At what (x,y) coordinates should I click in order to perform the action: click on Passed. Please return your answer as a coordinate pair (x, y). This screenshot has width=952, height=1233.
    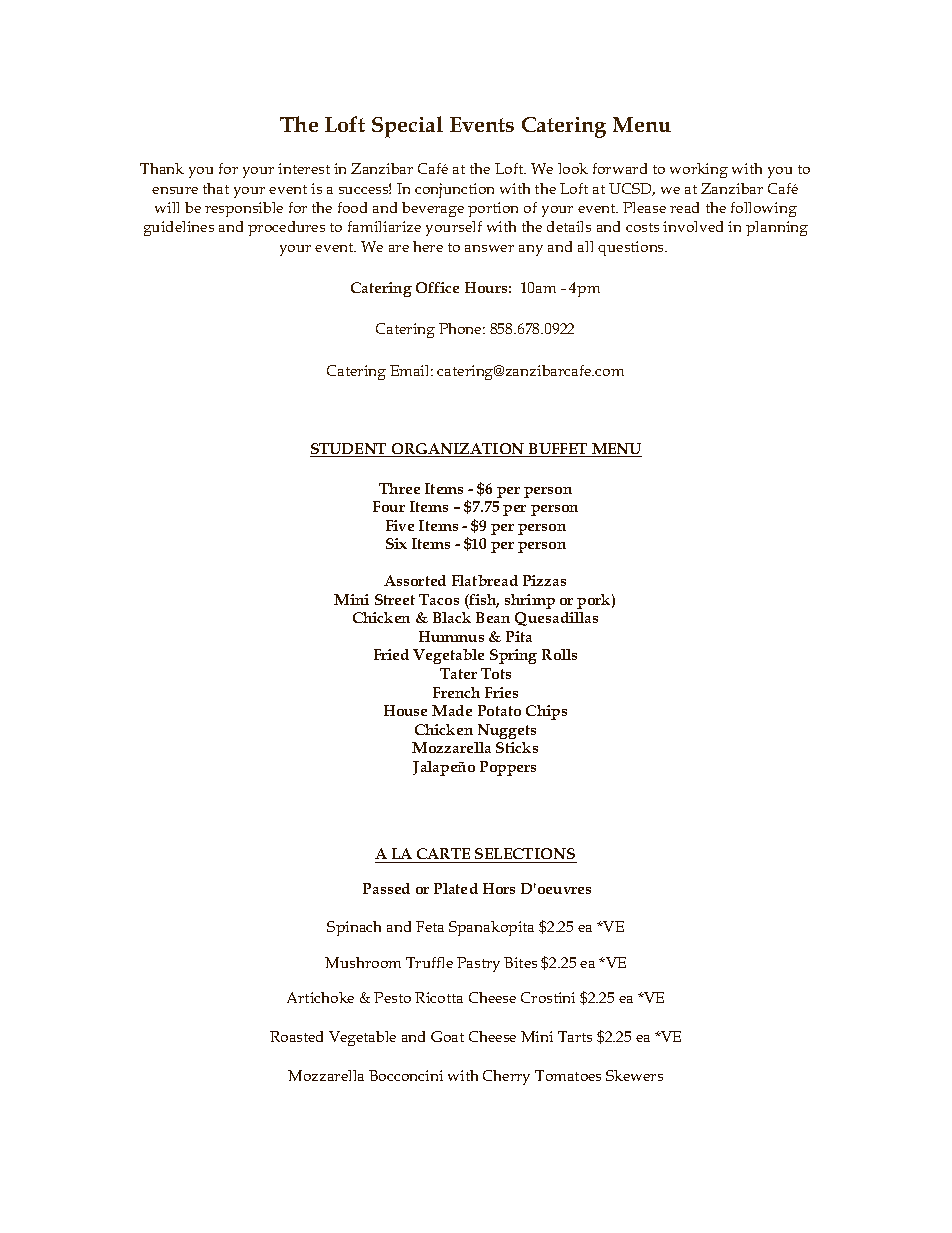
    Looking at the image, I should click on (386, 888).
